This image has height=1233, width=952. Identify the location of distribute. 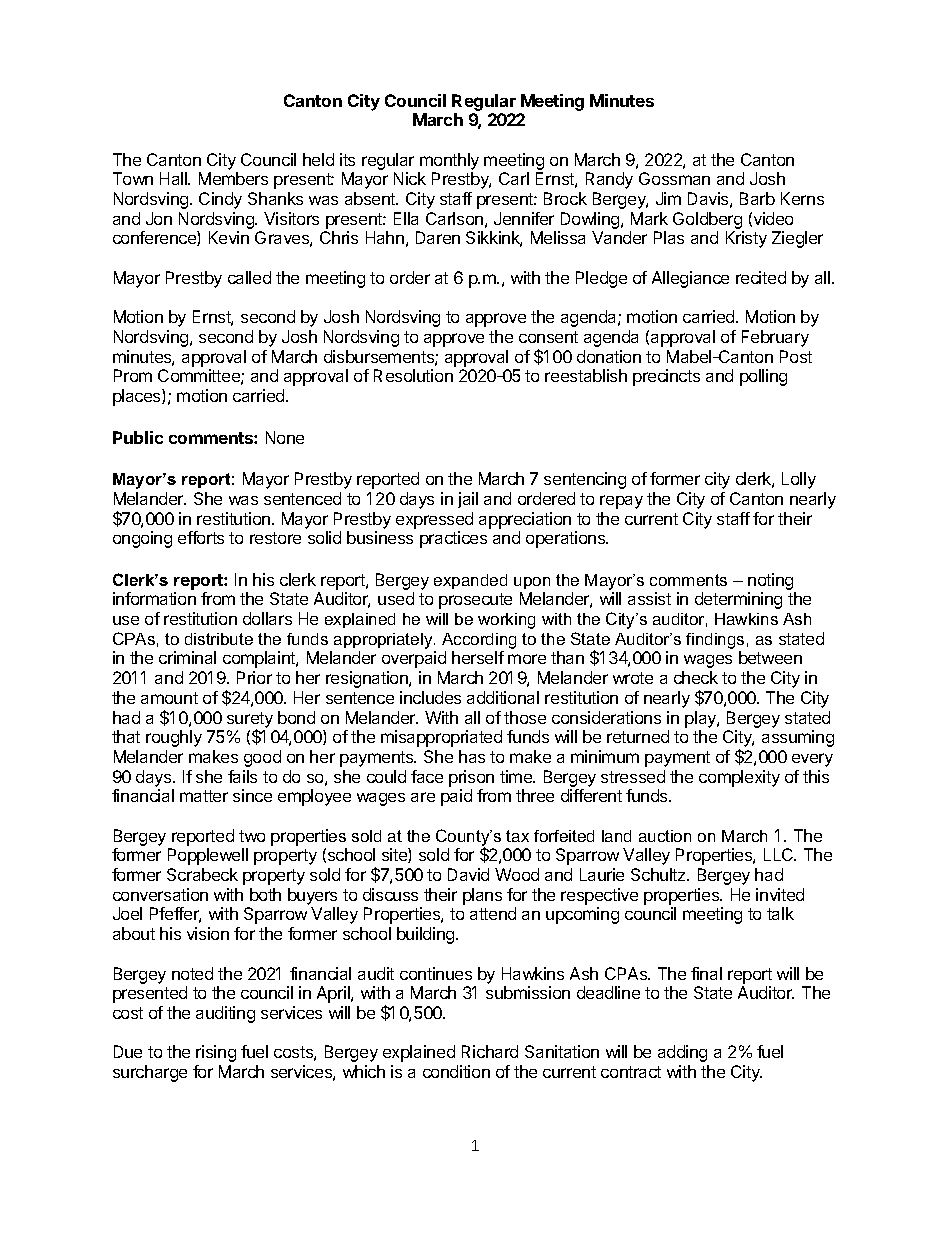
(219, 639).
